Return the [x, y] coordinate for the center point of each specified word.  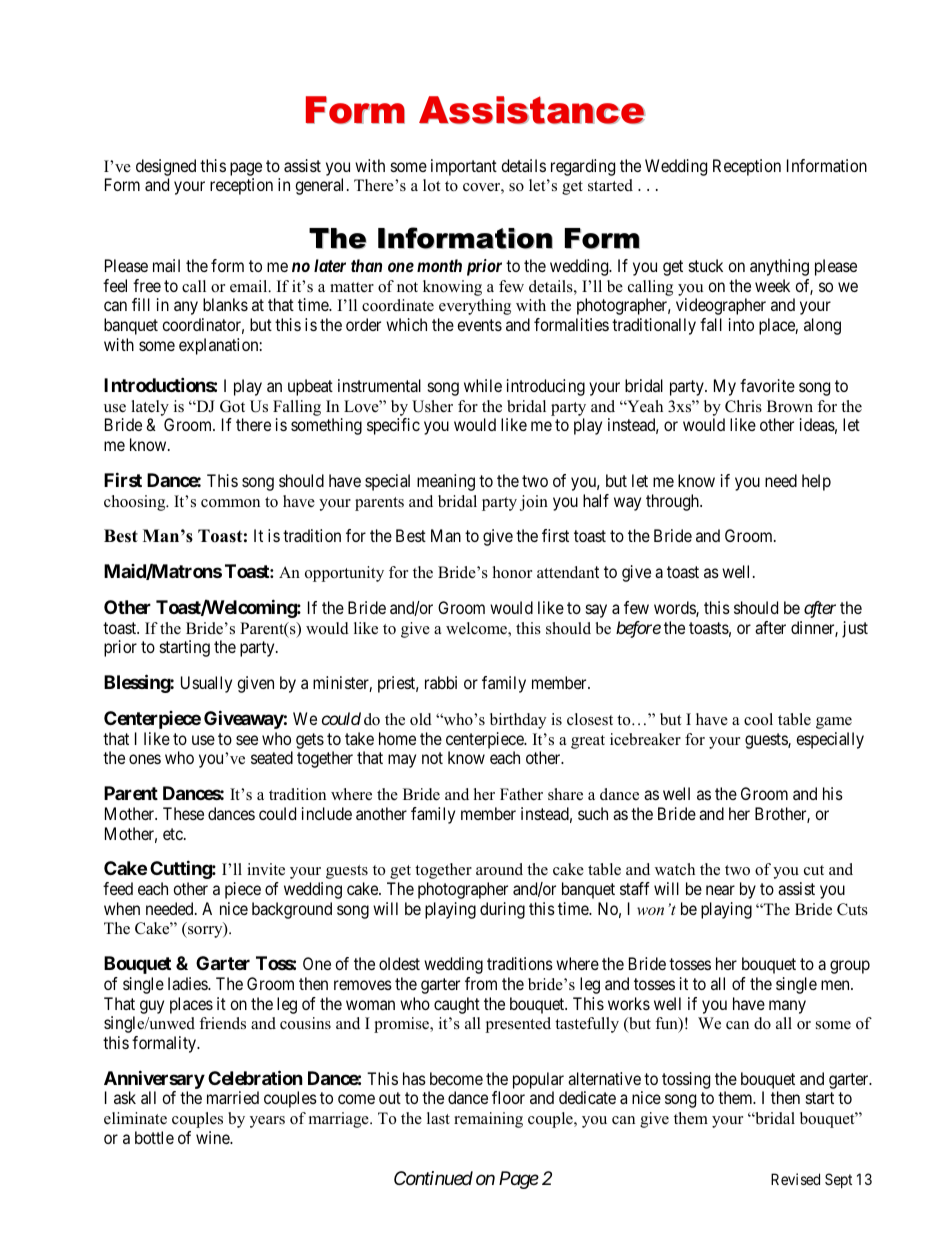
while [483, 385]
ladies [188, 983]
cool [758, 719]
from [481, 983]
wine [213, 1137]
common [230, 503]
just [855, 629]
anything [779, 267]
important [464, 167]
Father [521, 794]
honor [512, 572]
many [787, 1007]
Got [232, 406]
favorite [767, 385]
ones [145, 759]
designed [166, 167]
